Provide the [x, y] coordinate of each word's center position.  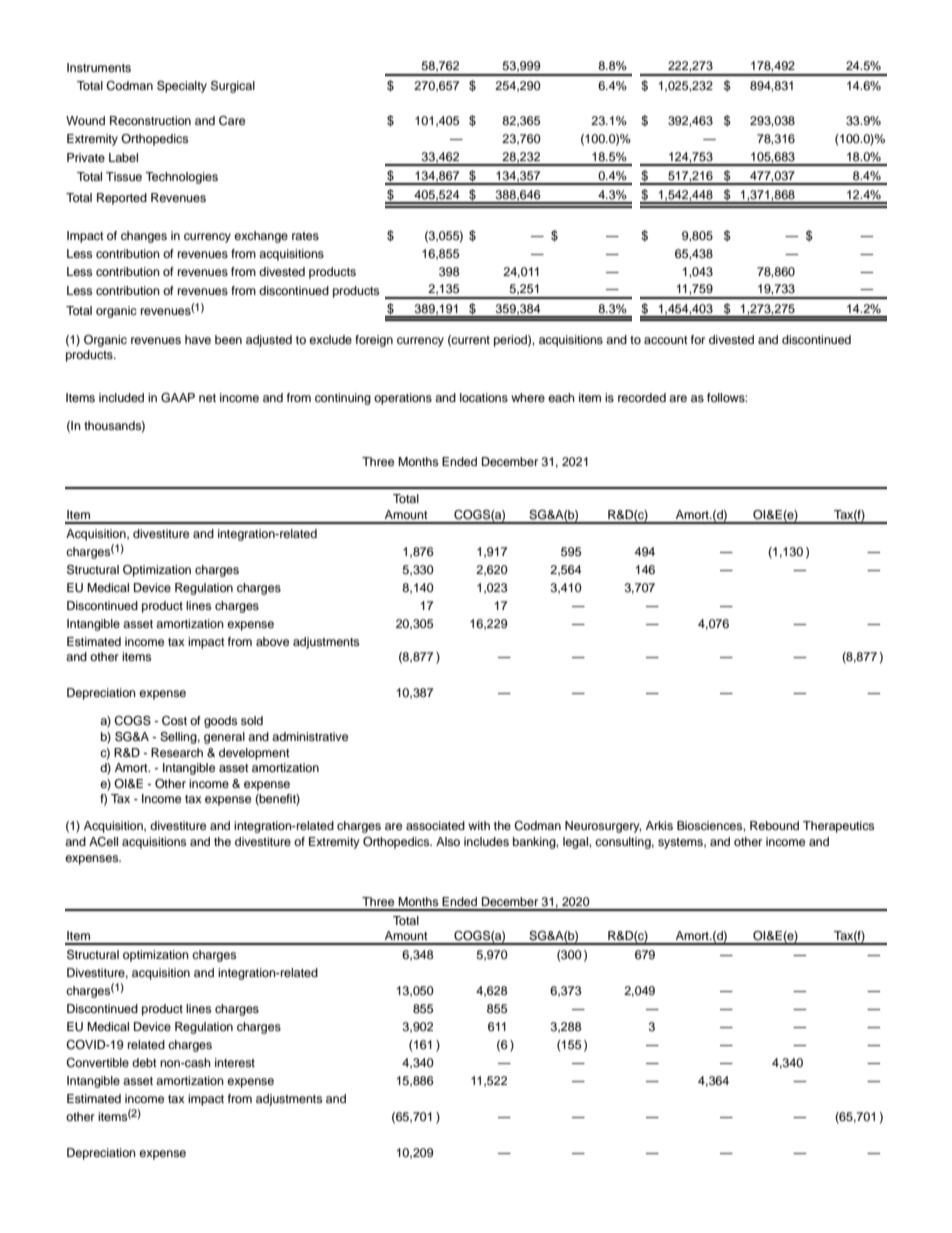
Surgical [233, 87]
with [479, 825]
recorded [642, 397]
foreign [374, 341]
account [666, 340]
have [198, 339]
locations [484, 397]
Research [177, 752]
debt [144, 1062]
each [561, 397]
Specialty [182, 87]
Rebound [774, 825]
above [272, 641]
